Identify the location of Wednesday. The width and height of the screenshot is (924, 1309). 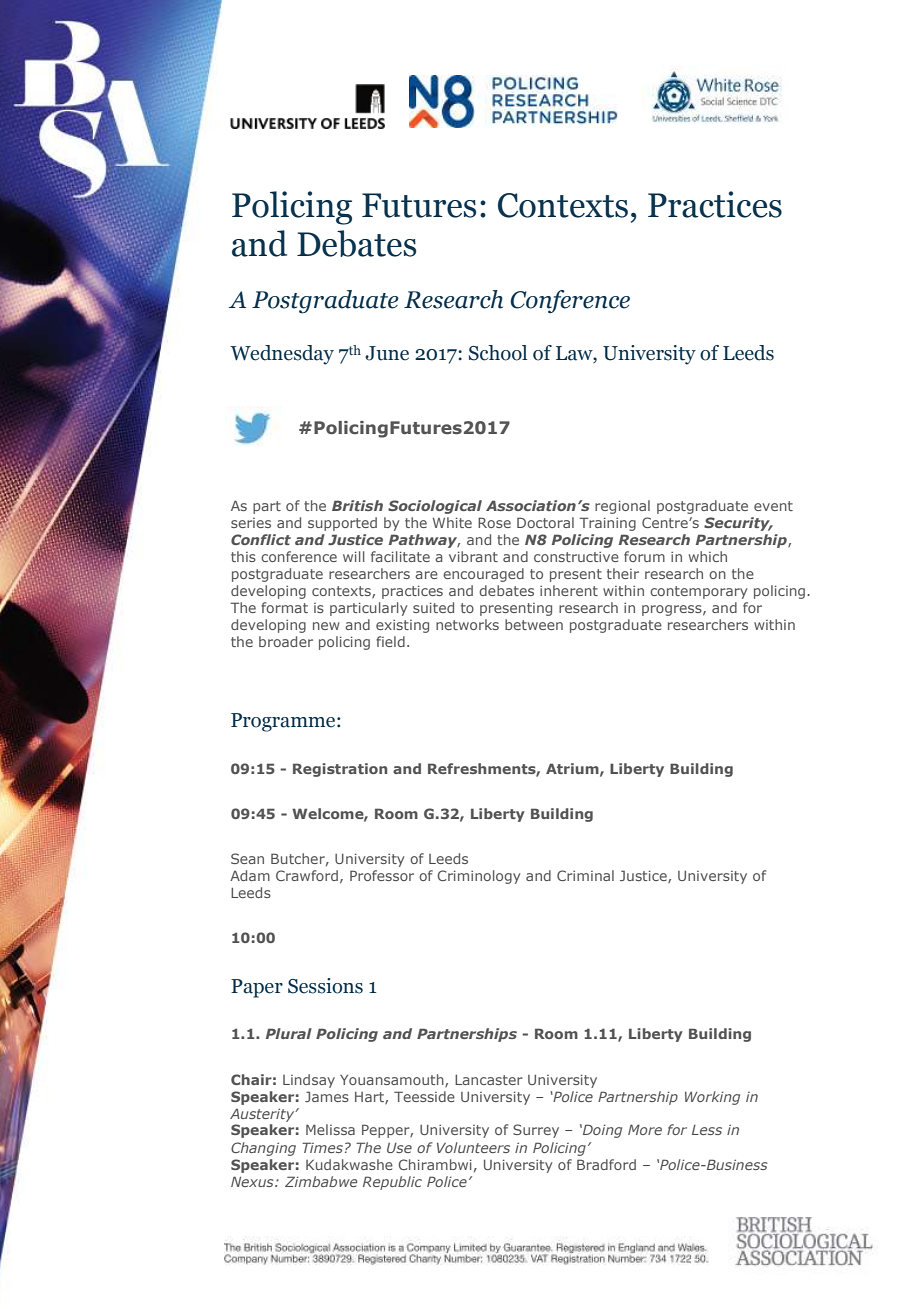
(282, 355).
